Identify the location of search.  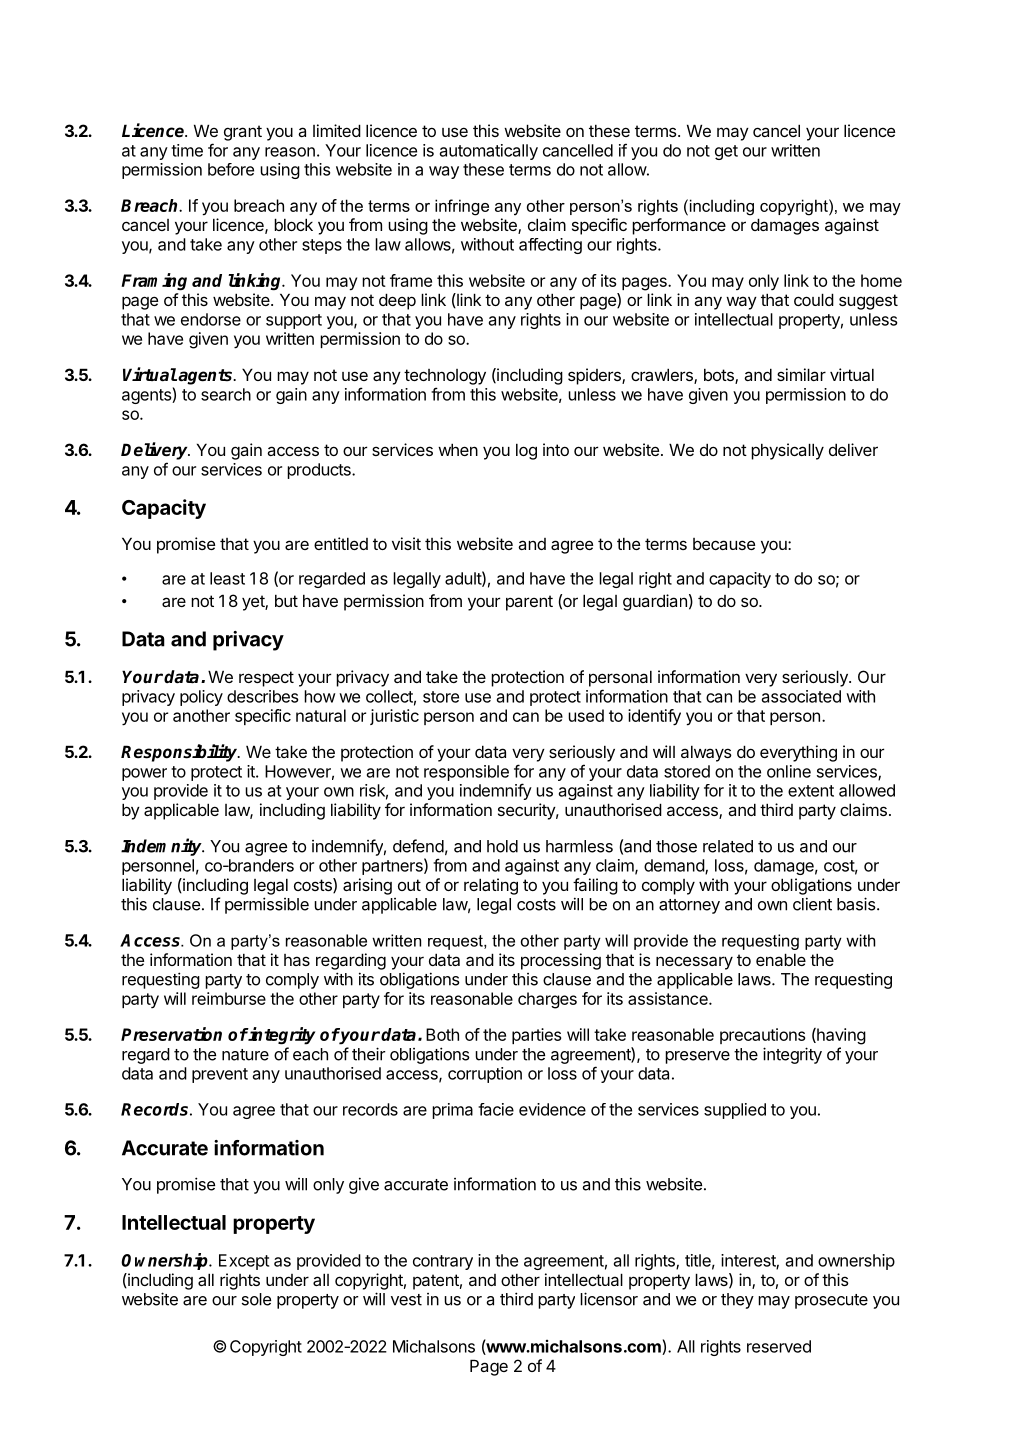
(226, 394).
